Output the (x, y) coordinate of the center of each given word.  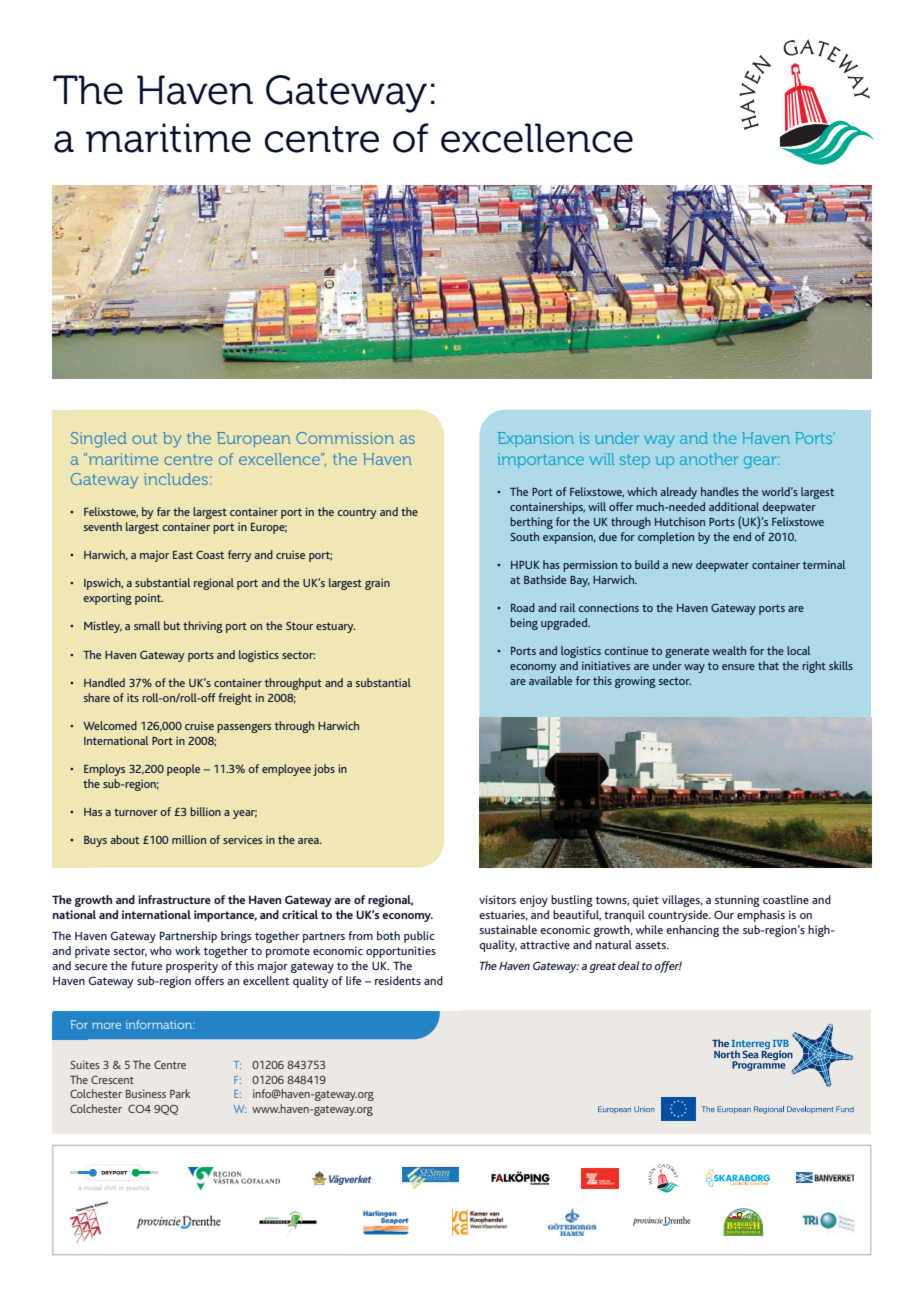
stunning (737, 901)
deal (629, 965)
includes (176, 479)
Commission (345, 438)
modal (92, 1188)
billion (205, 811)
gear (761, 462)
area (309, 841)
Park (180, 1093)
